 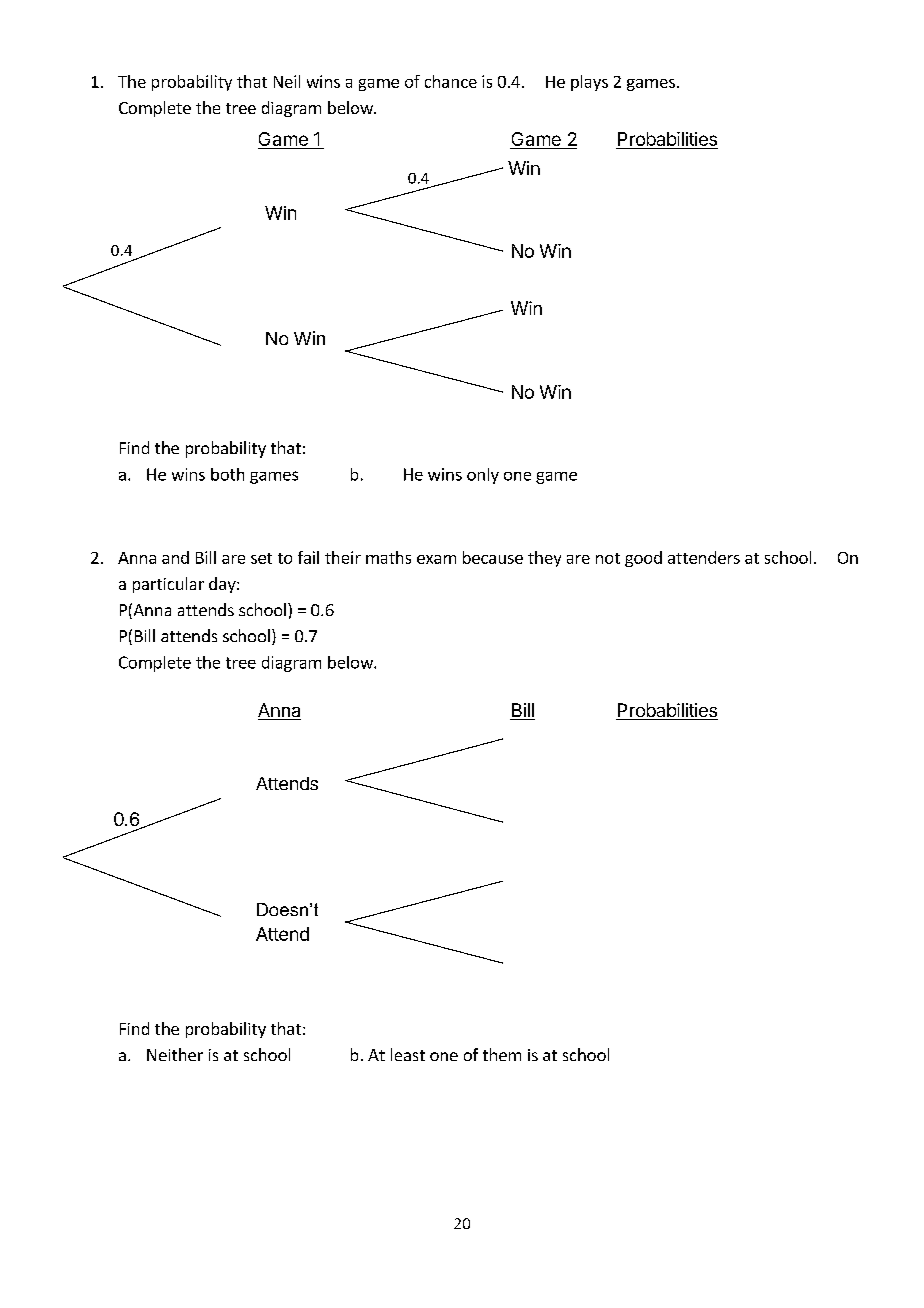 What do you see at coordinates (502, 1054) in the screenshot?
I see `them` at bounding box center [502, 1054].
